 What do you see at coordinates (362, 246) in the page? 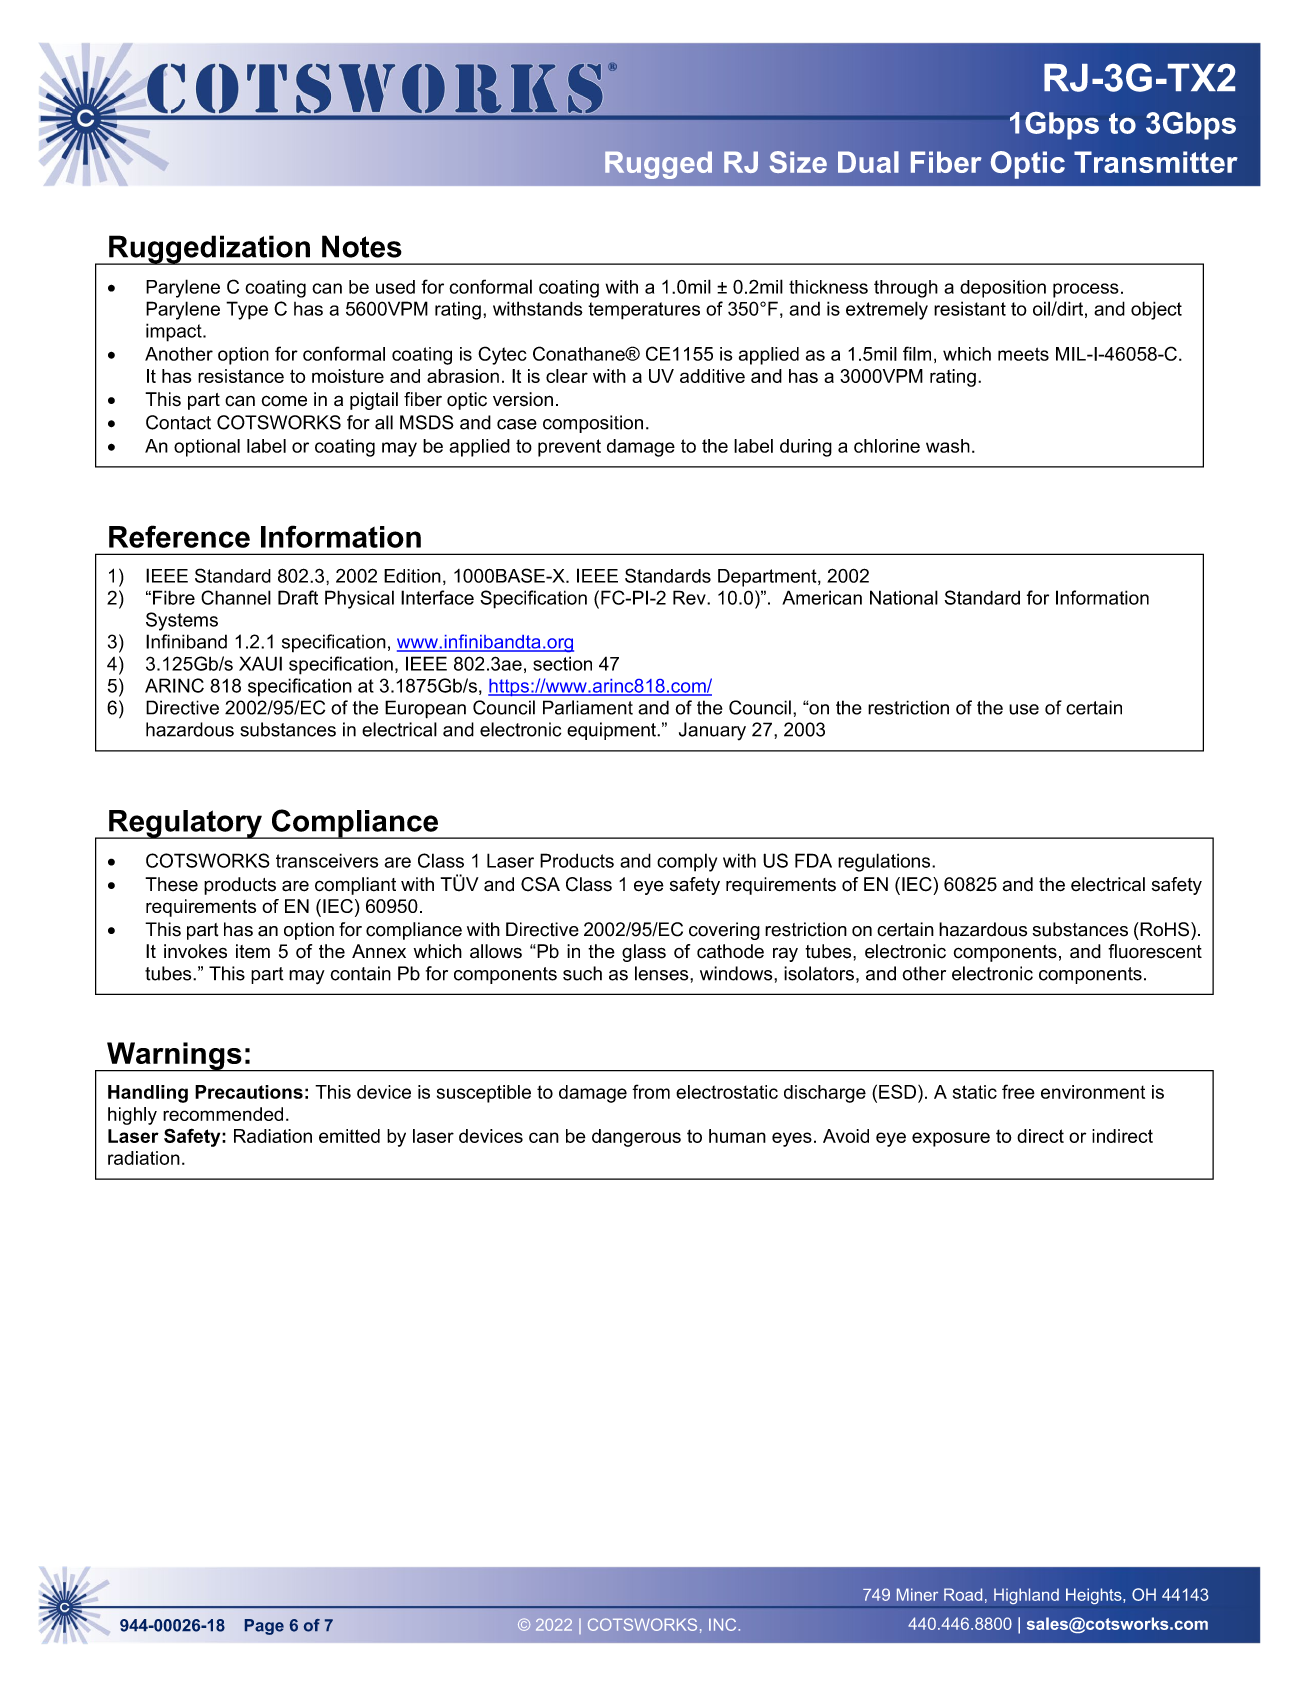
I see `Notes` at bounding box center [362, 246].
